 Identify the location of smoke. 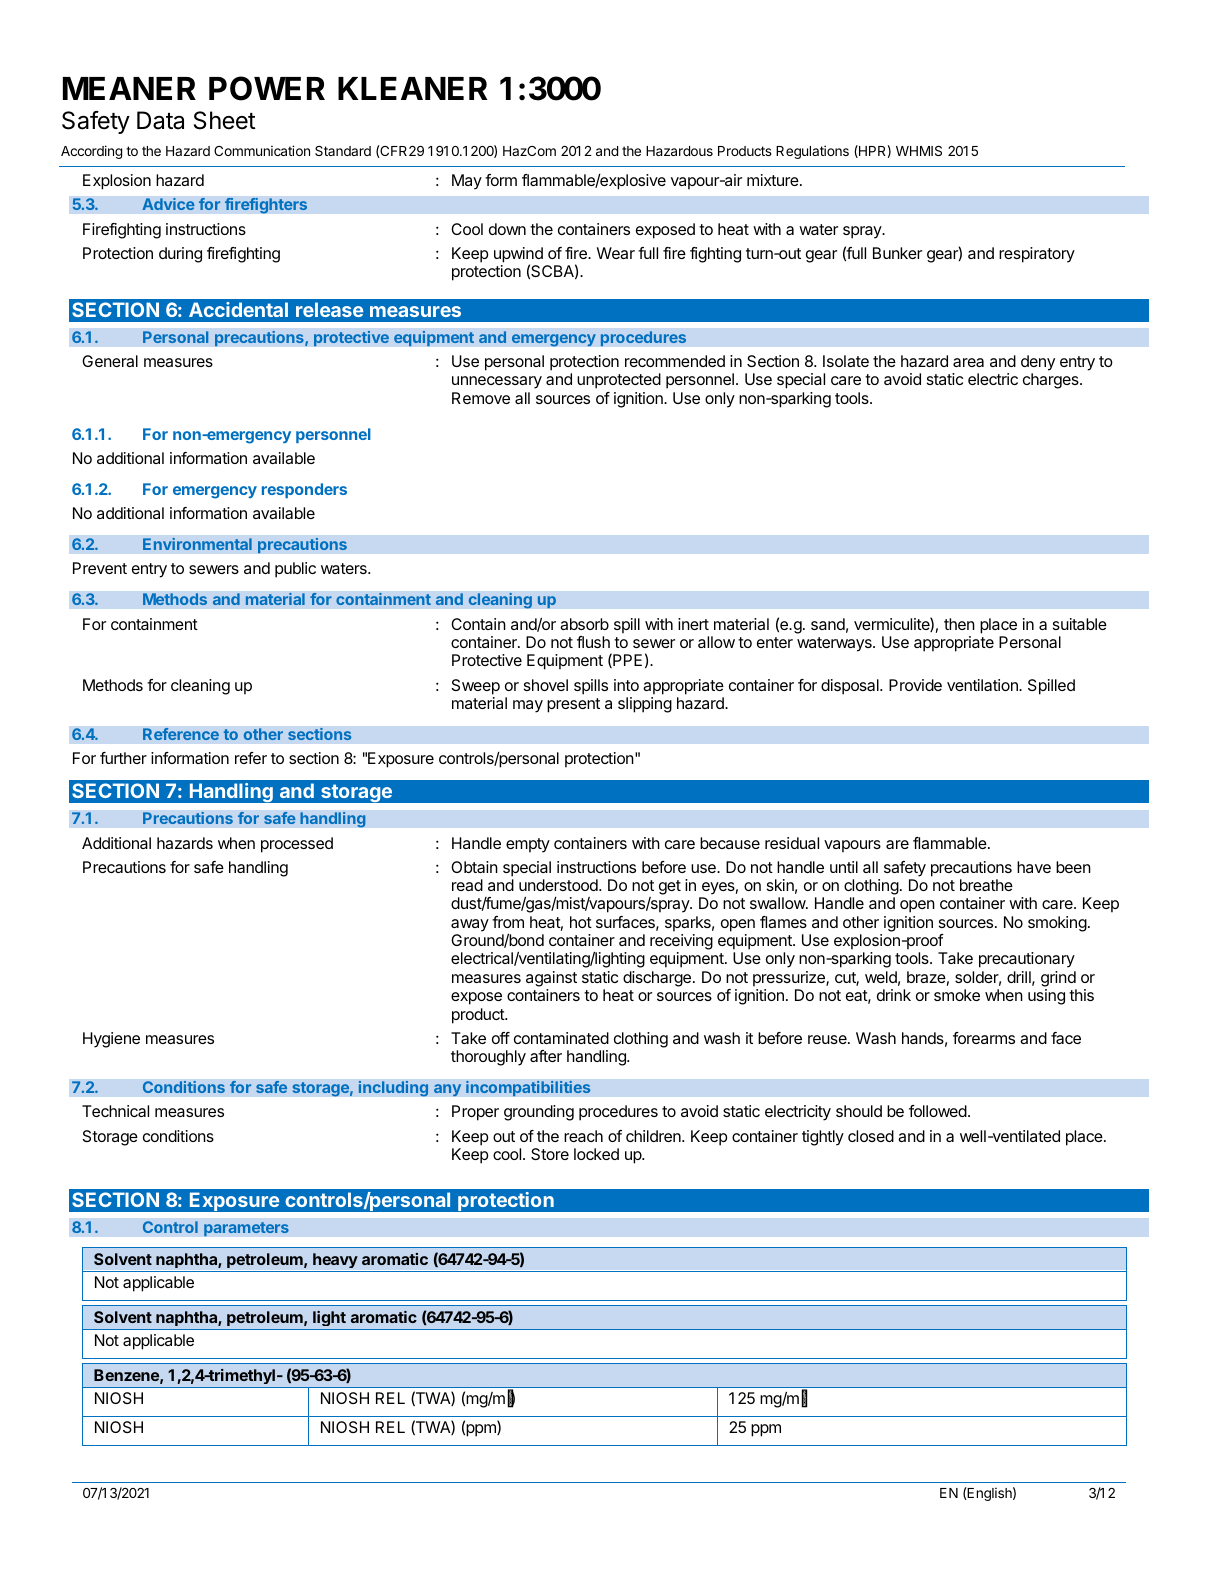
(957, 995).
